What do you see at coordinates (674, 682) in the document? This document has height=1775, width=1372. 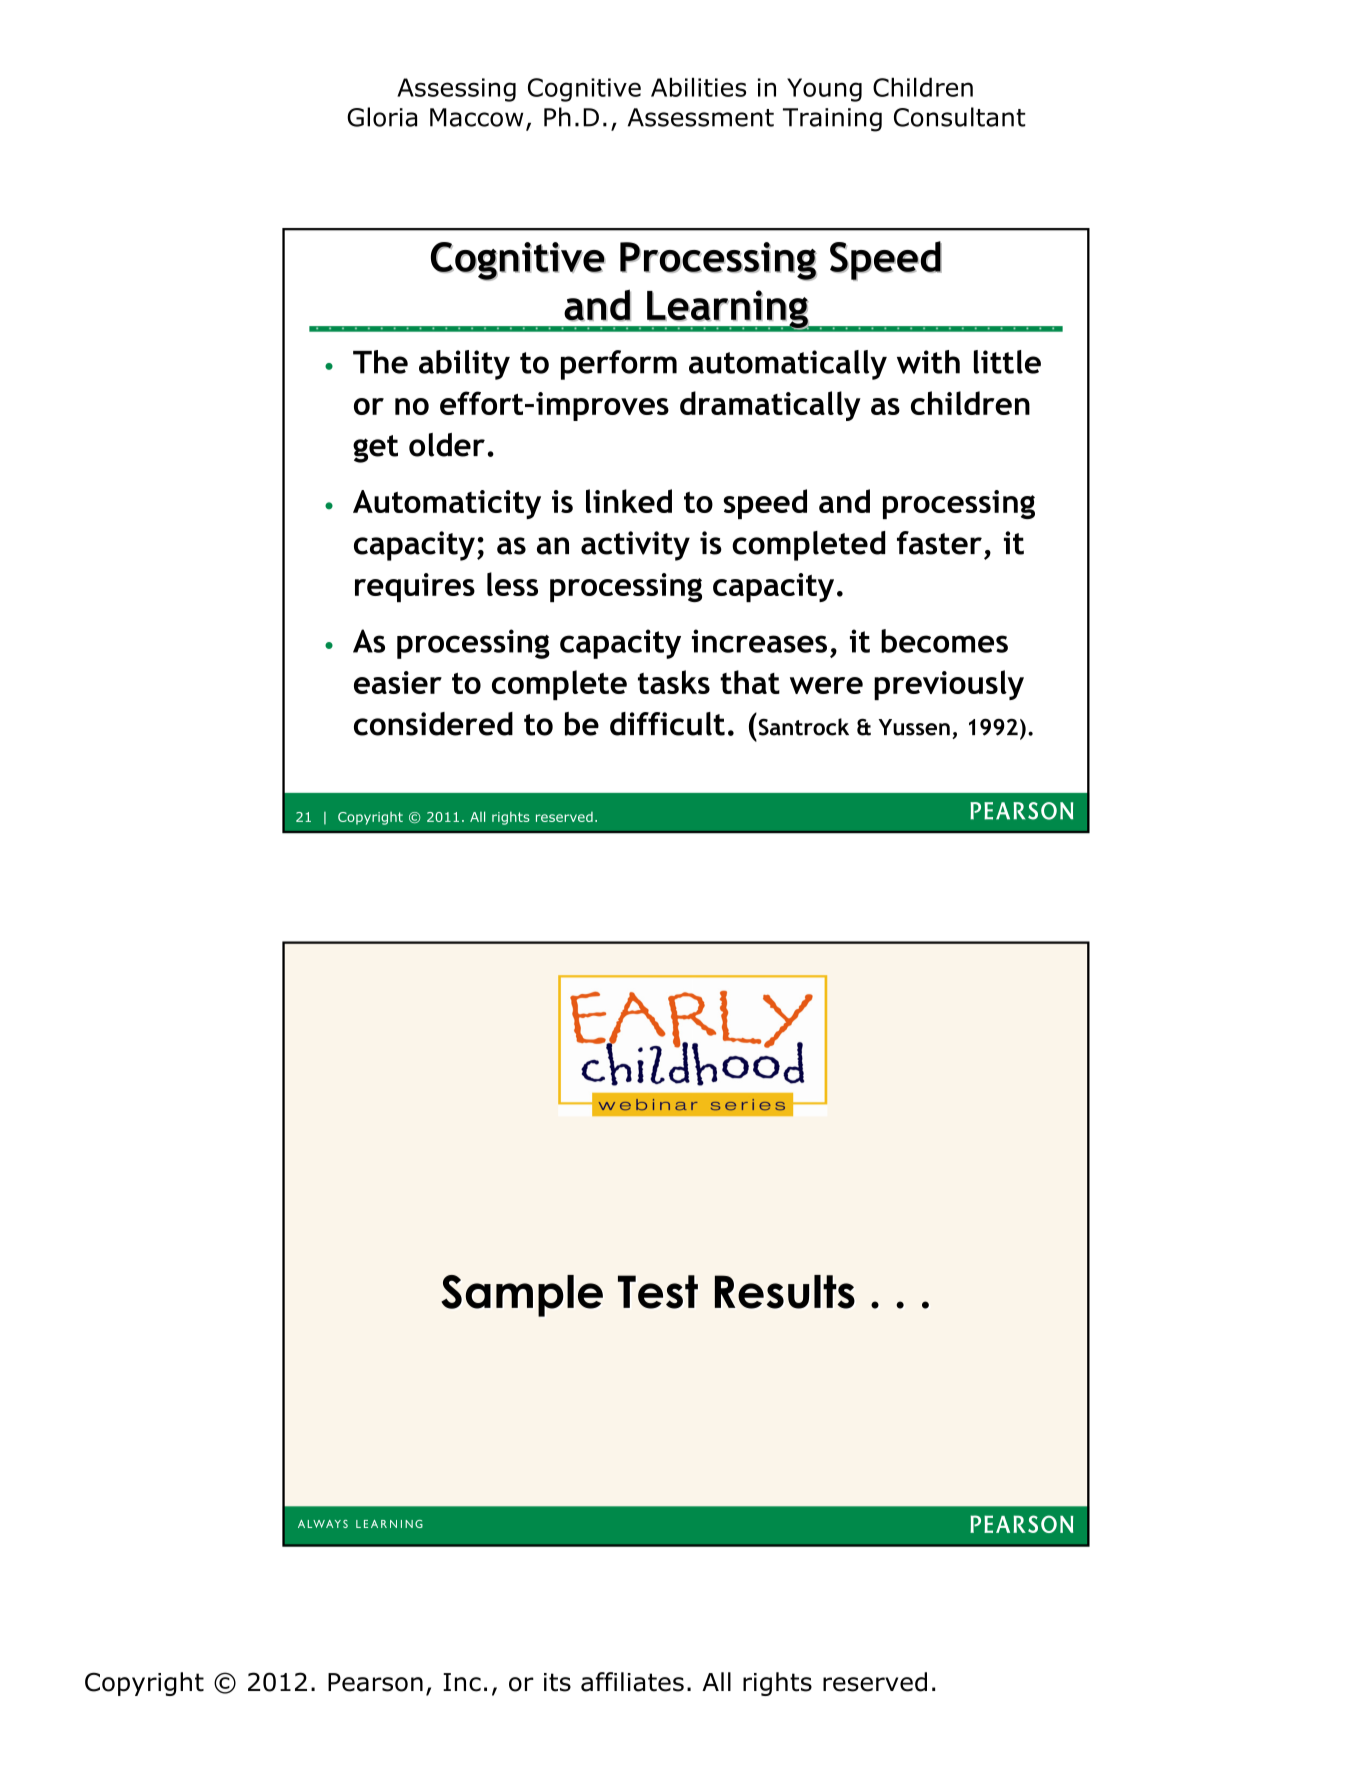 I see `tasks` at bounding box center [674, 682].
